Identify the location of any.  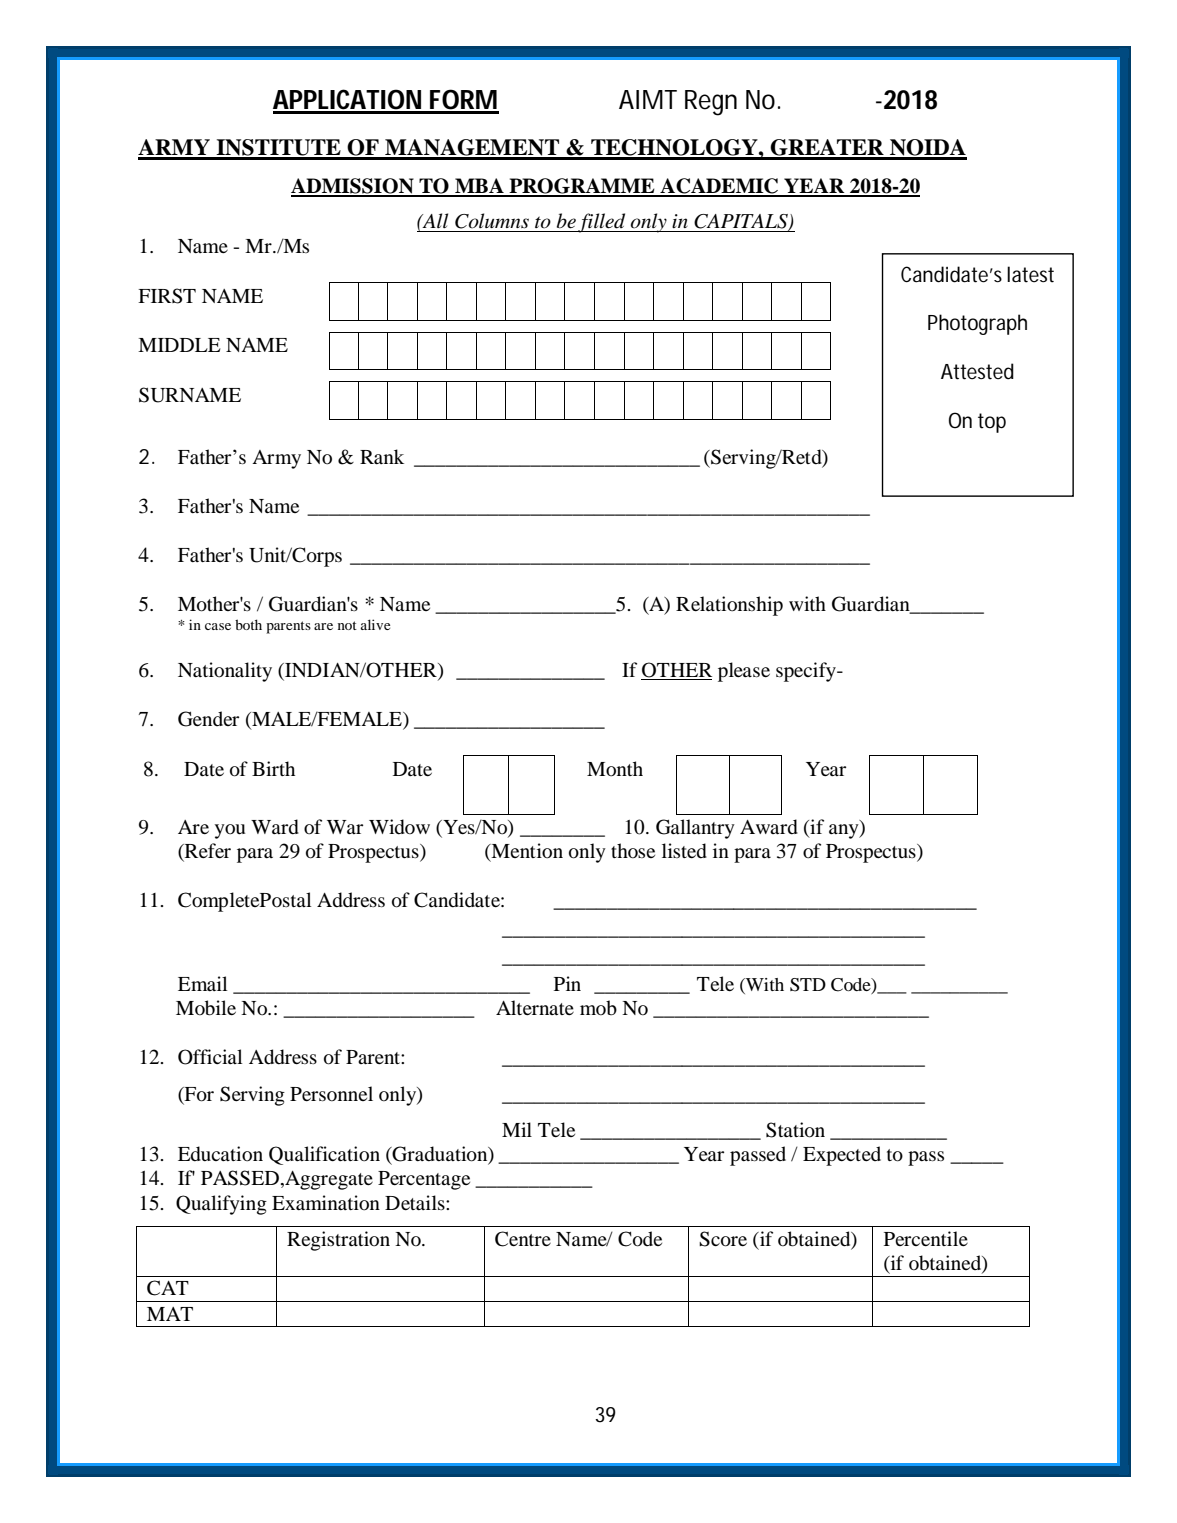
(845, 831).
